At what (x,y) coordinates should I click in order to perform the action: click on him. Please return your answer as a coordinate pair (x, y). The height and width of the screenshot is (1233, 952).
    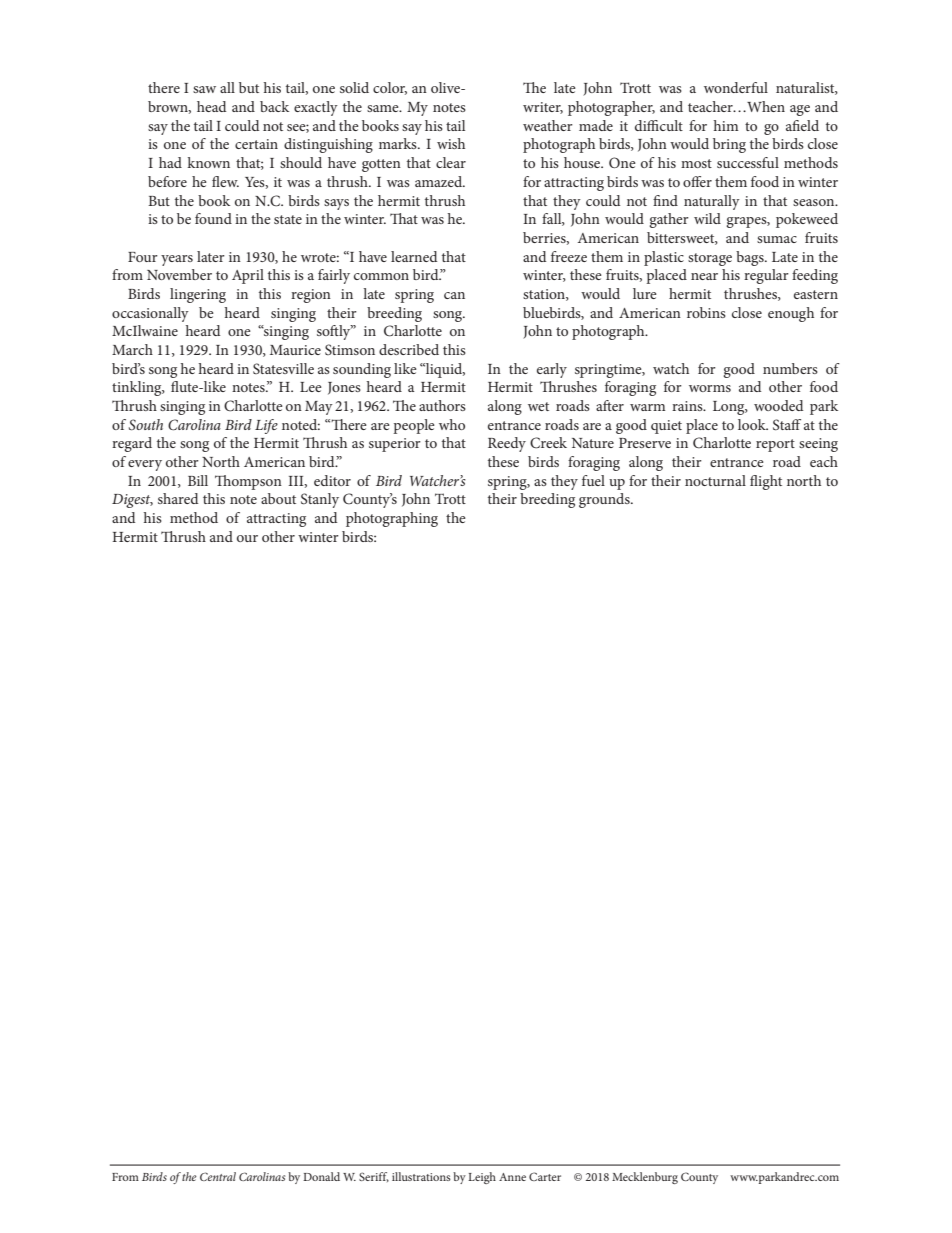
    Looking at the image, I should click on (726, 125).
